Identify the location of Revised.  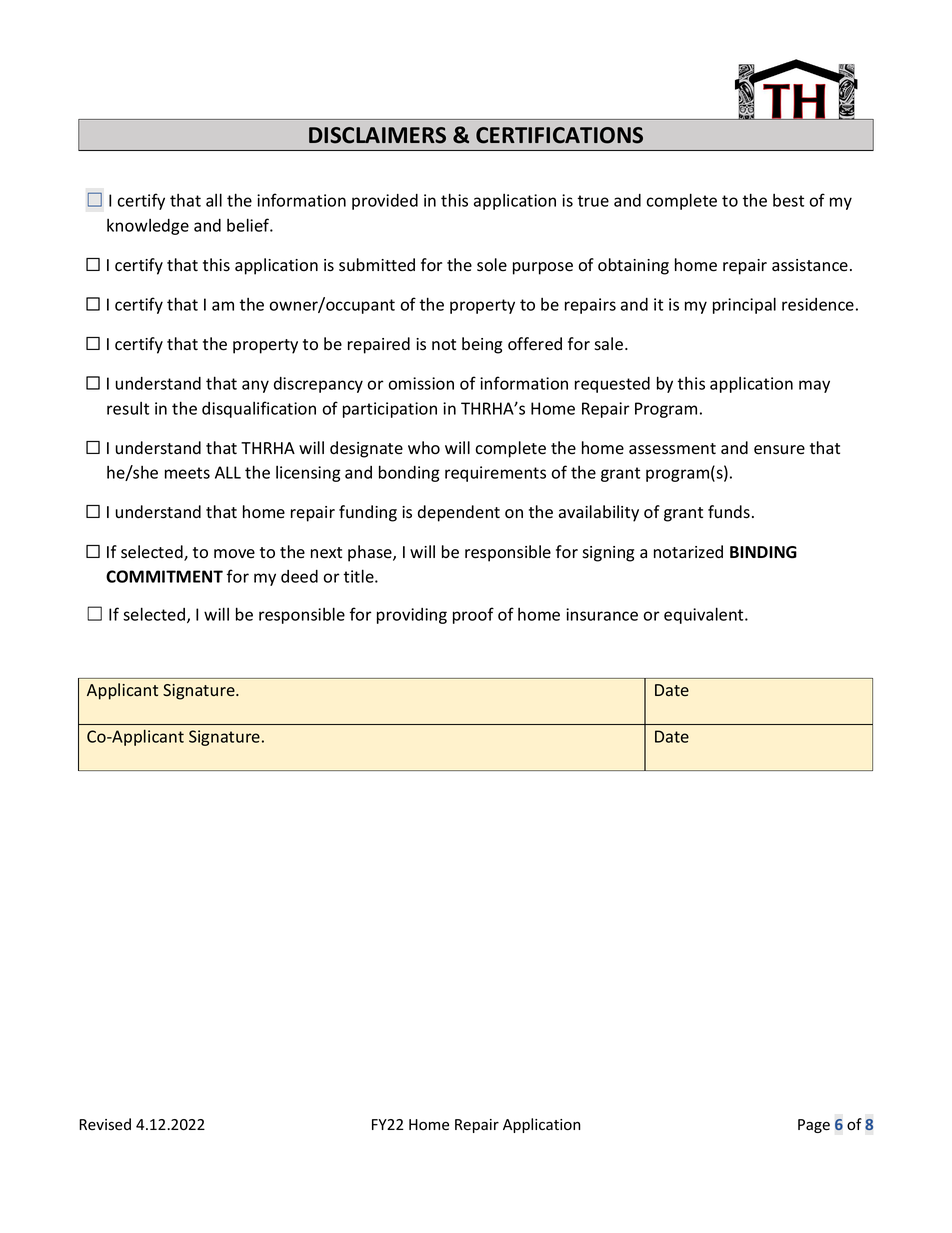
(105, 1124).
